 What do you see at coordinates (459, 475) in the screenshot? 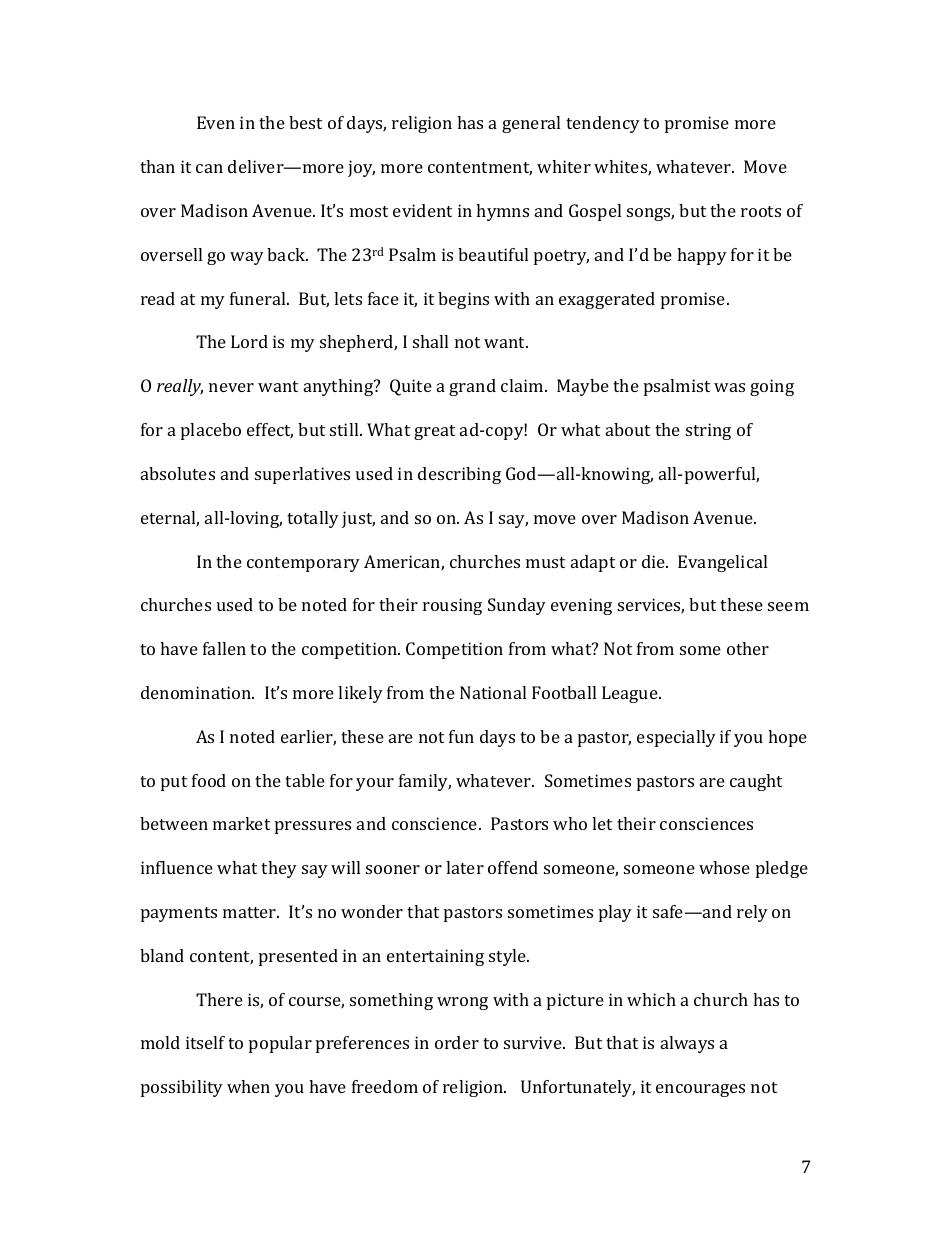
I see `describing` at bounding box center [459, 475].
